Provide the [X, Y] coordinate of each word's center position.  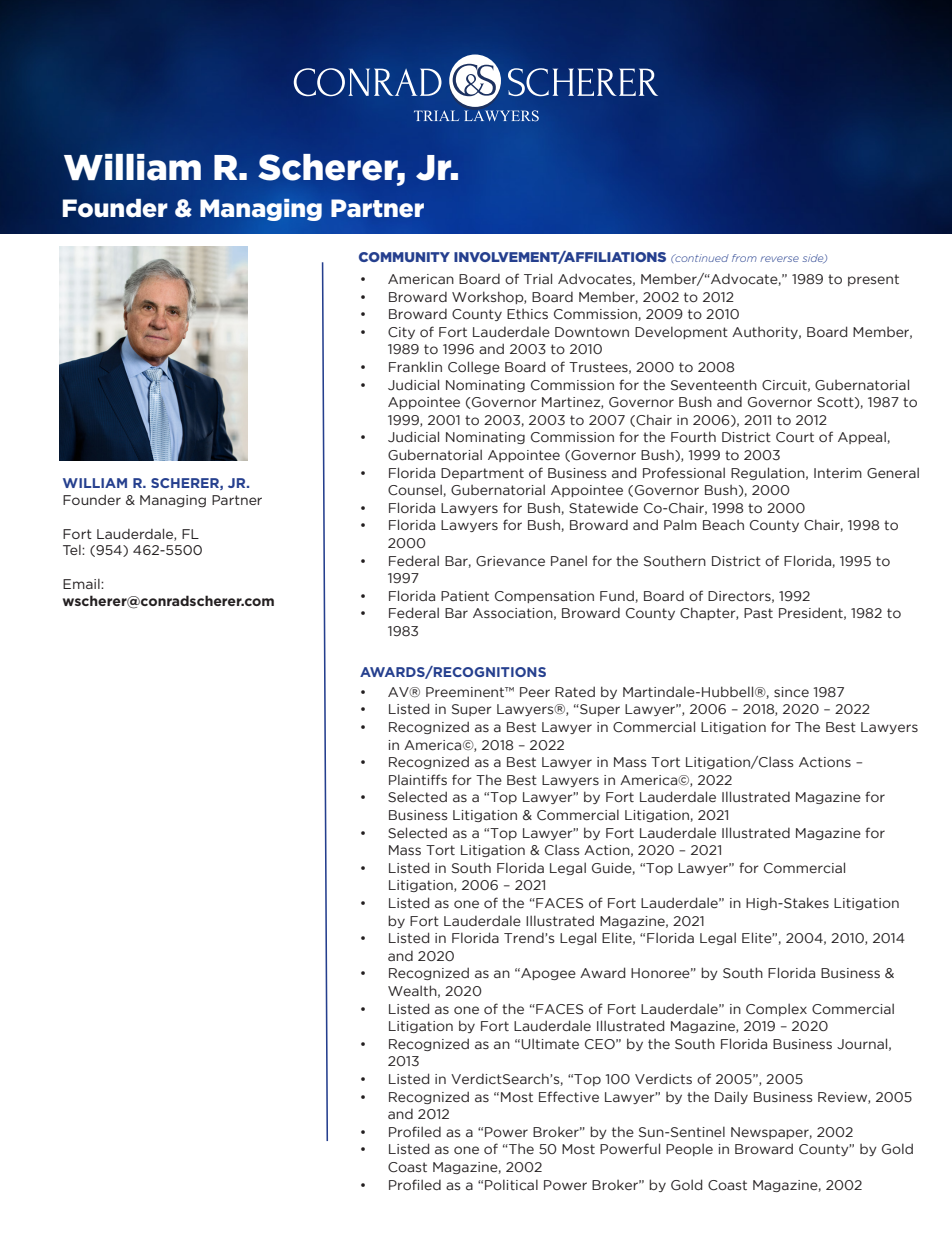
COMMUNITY [404, 257]
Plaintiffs [418, 779]
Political [511, 1184]
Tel [73, 550]
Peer [535, 692]
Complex [776, 1009]
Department [482, 474]
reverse [779, 259]
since [791, 692]
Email [82, 584]
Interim [838, 473]
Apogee [547, 974]
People [689, 1149]
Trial [538, 278]
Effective [569, 1096]
